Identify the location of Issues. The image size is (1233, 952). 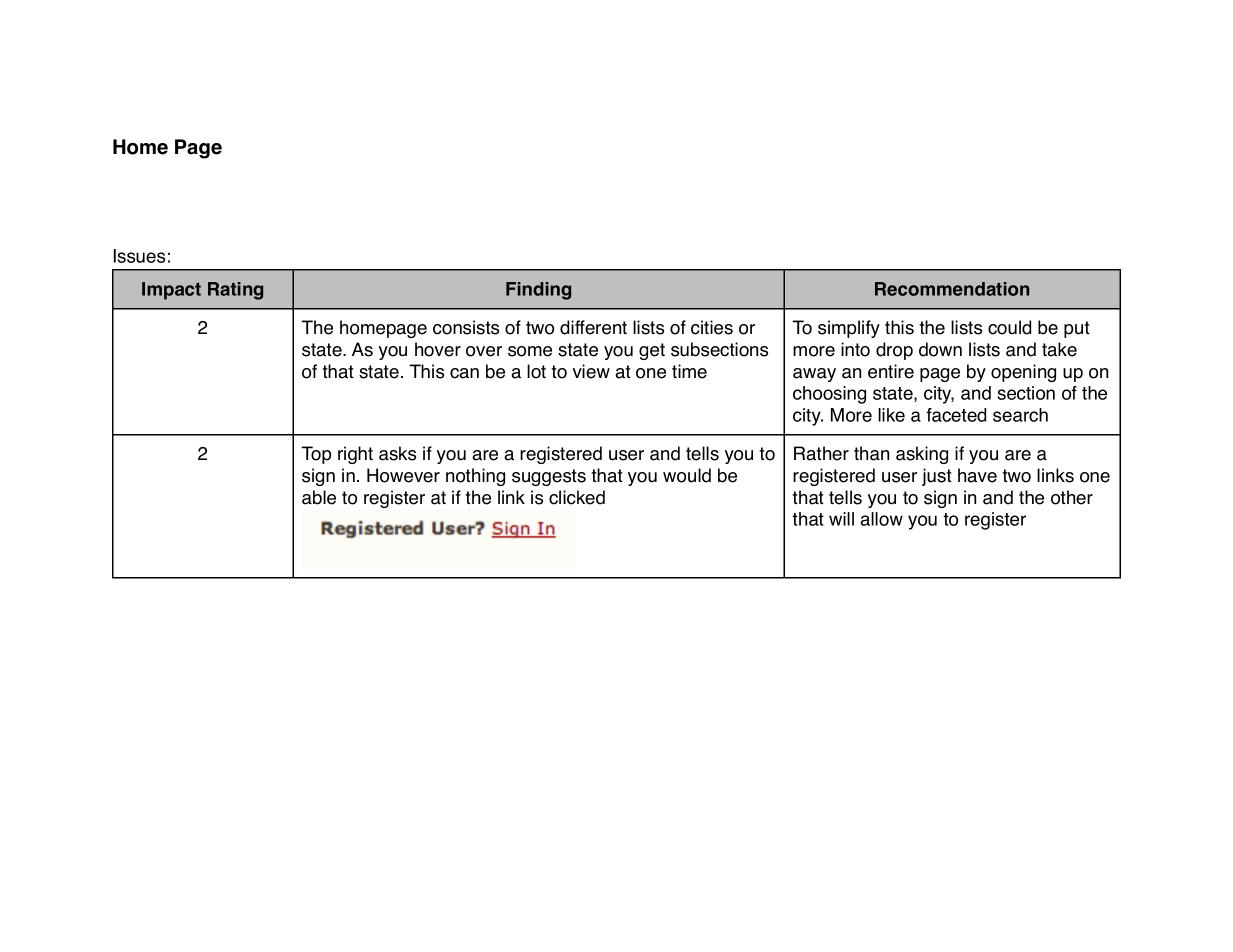
(139, 256).
